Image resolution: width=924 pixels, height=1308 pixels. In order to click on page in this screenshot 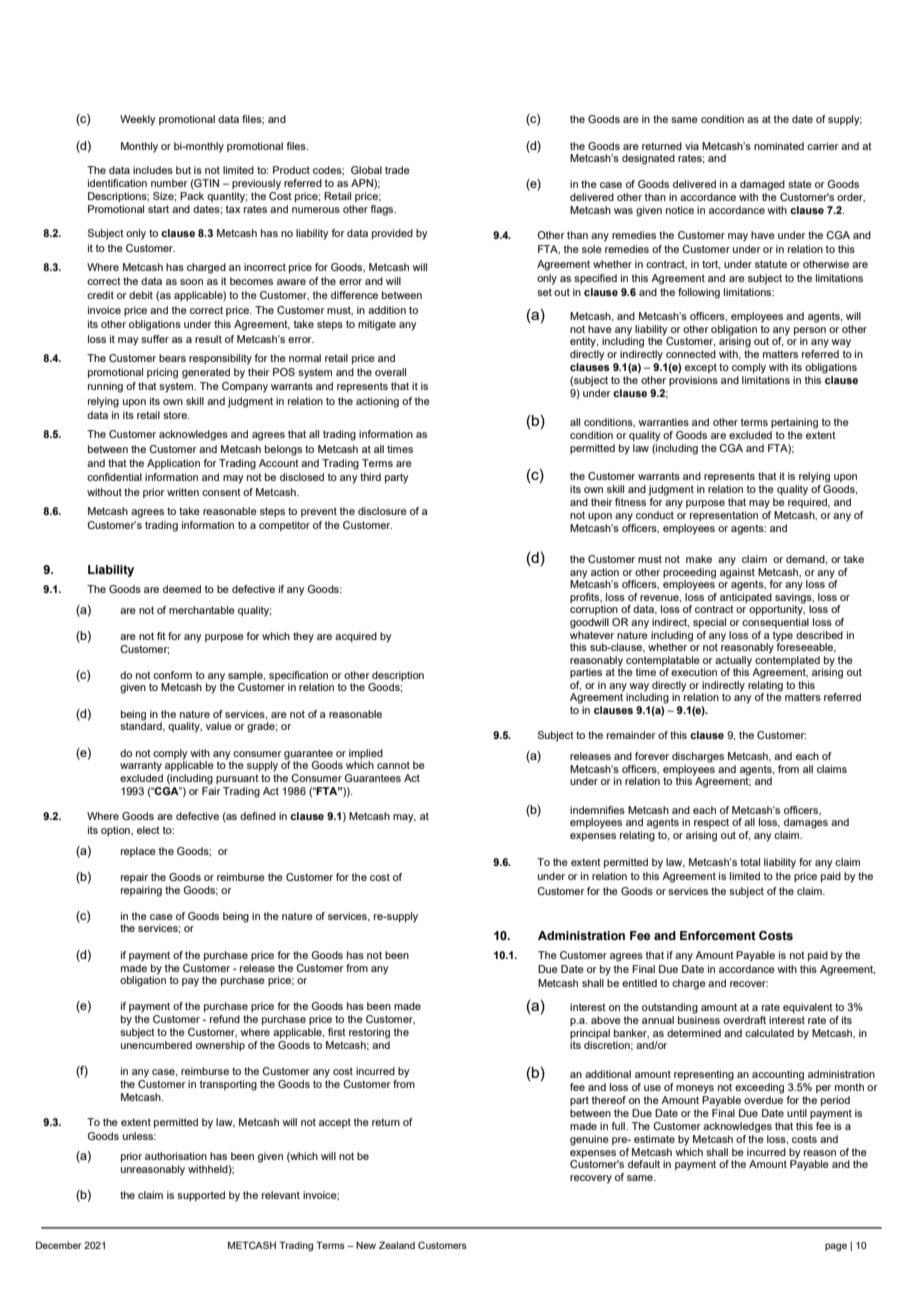, I will do `click(836, 1247)`.
